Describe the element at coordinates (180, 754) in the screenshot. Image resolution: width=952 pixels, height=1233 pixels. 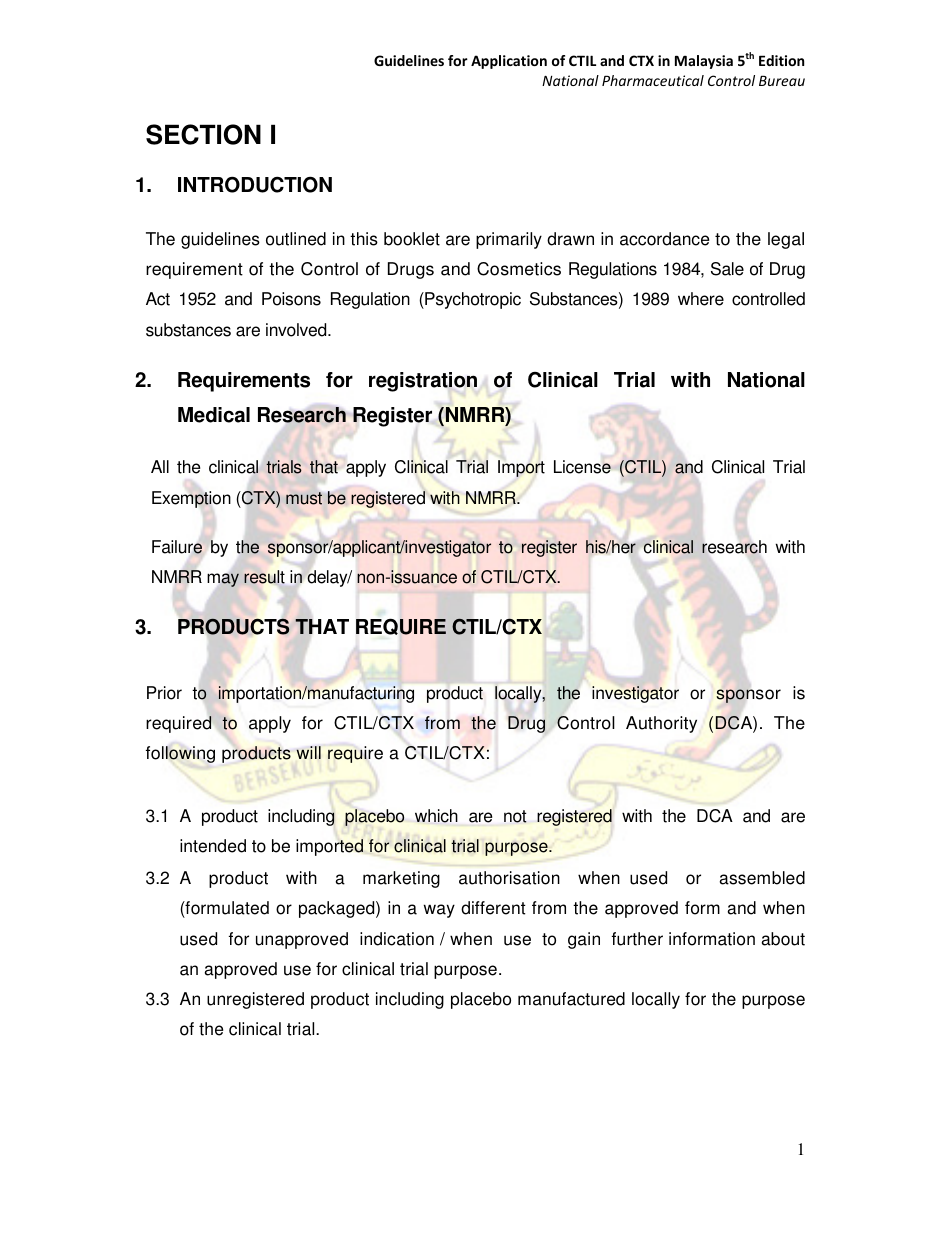
I see `following` at that location.
